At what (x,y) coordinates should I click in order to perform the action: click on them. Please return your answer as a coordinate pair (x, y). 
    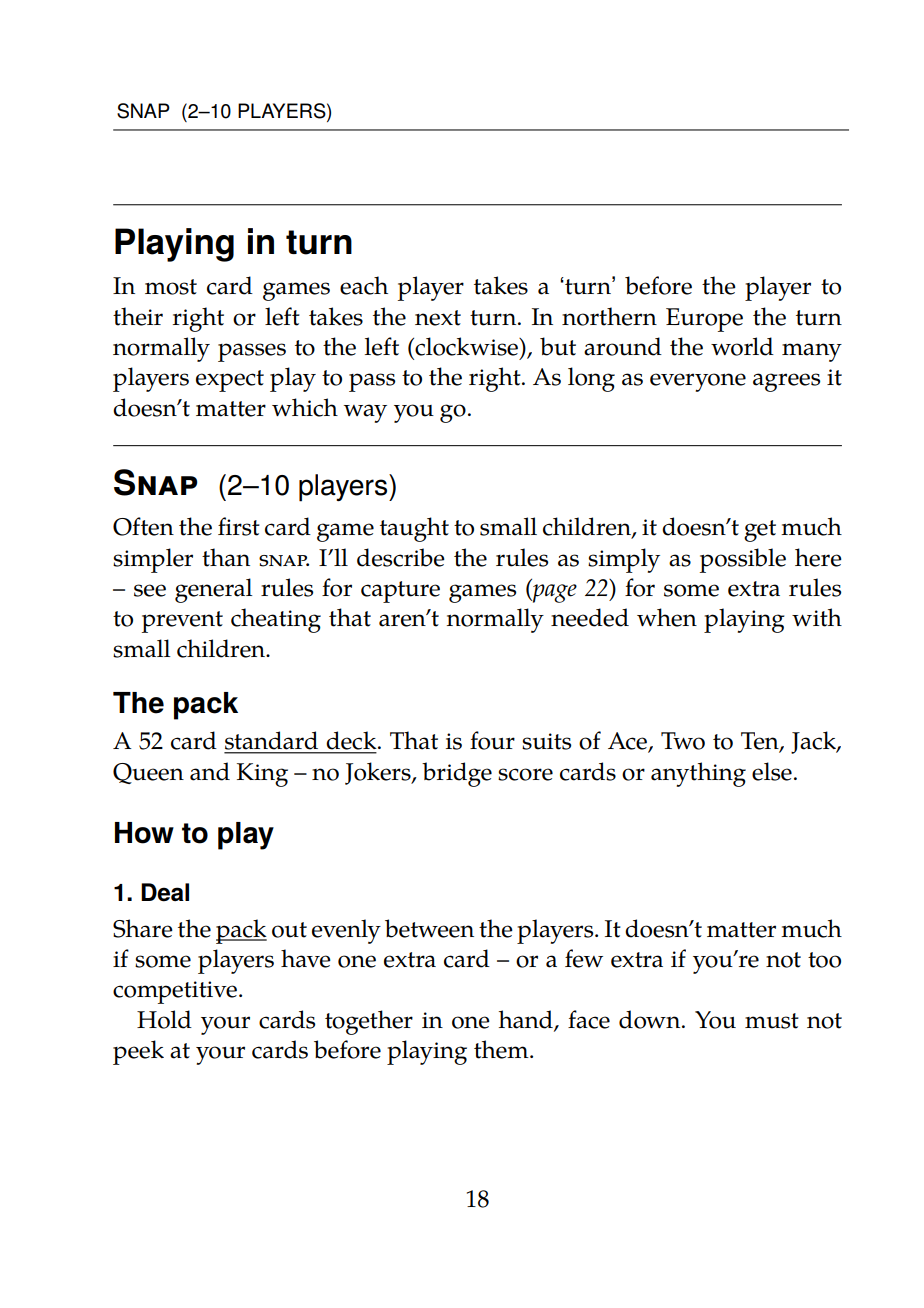
    Looking at the image, I should click on (502, 1049).
